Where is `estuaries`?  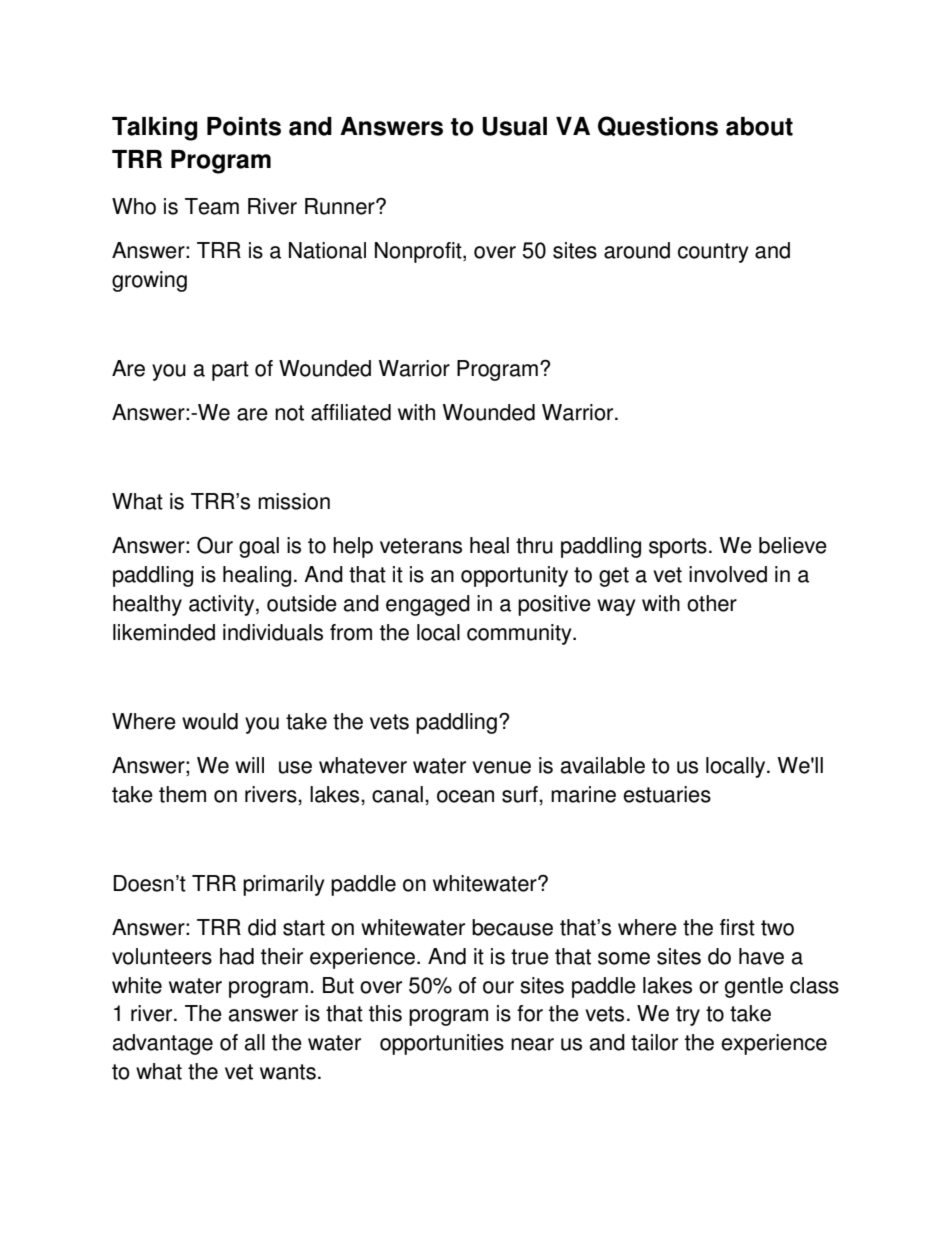 estuaries is located at coordinates (667, 794).
